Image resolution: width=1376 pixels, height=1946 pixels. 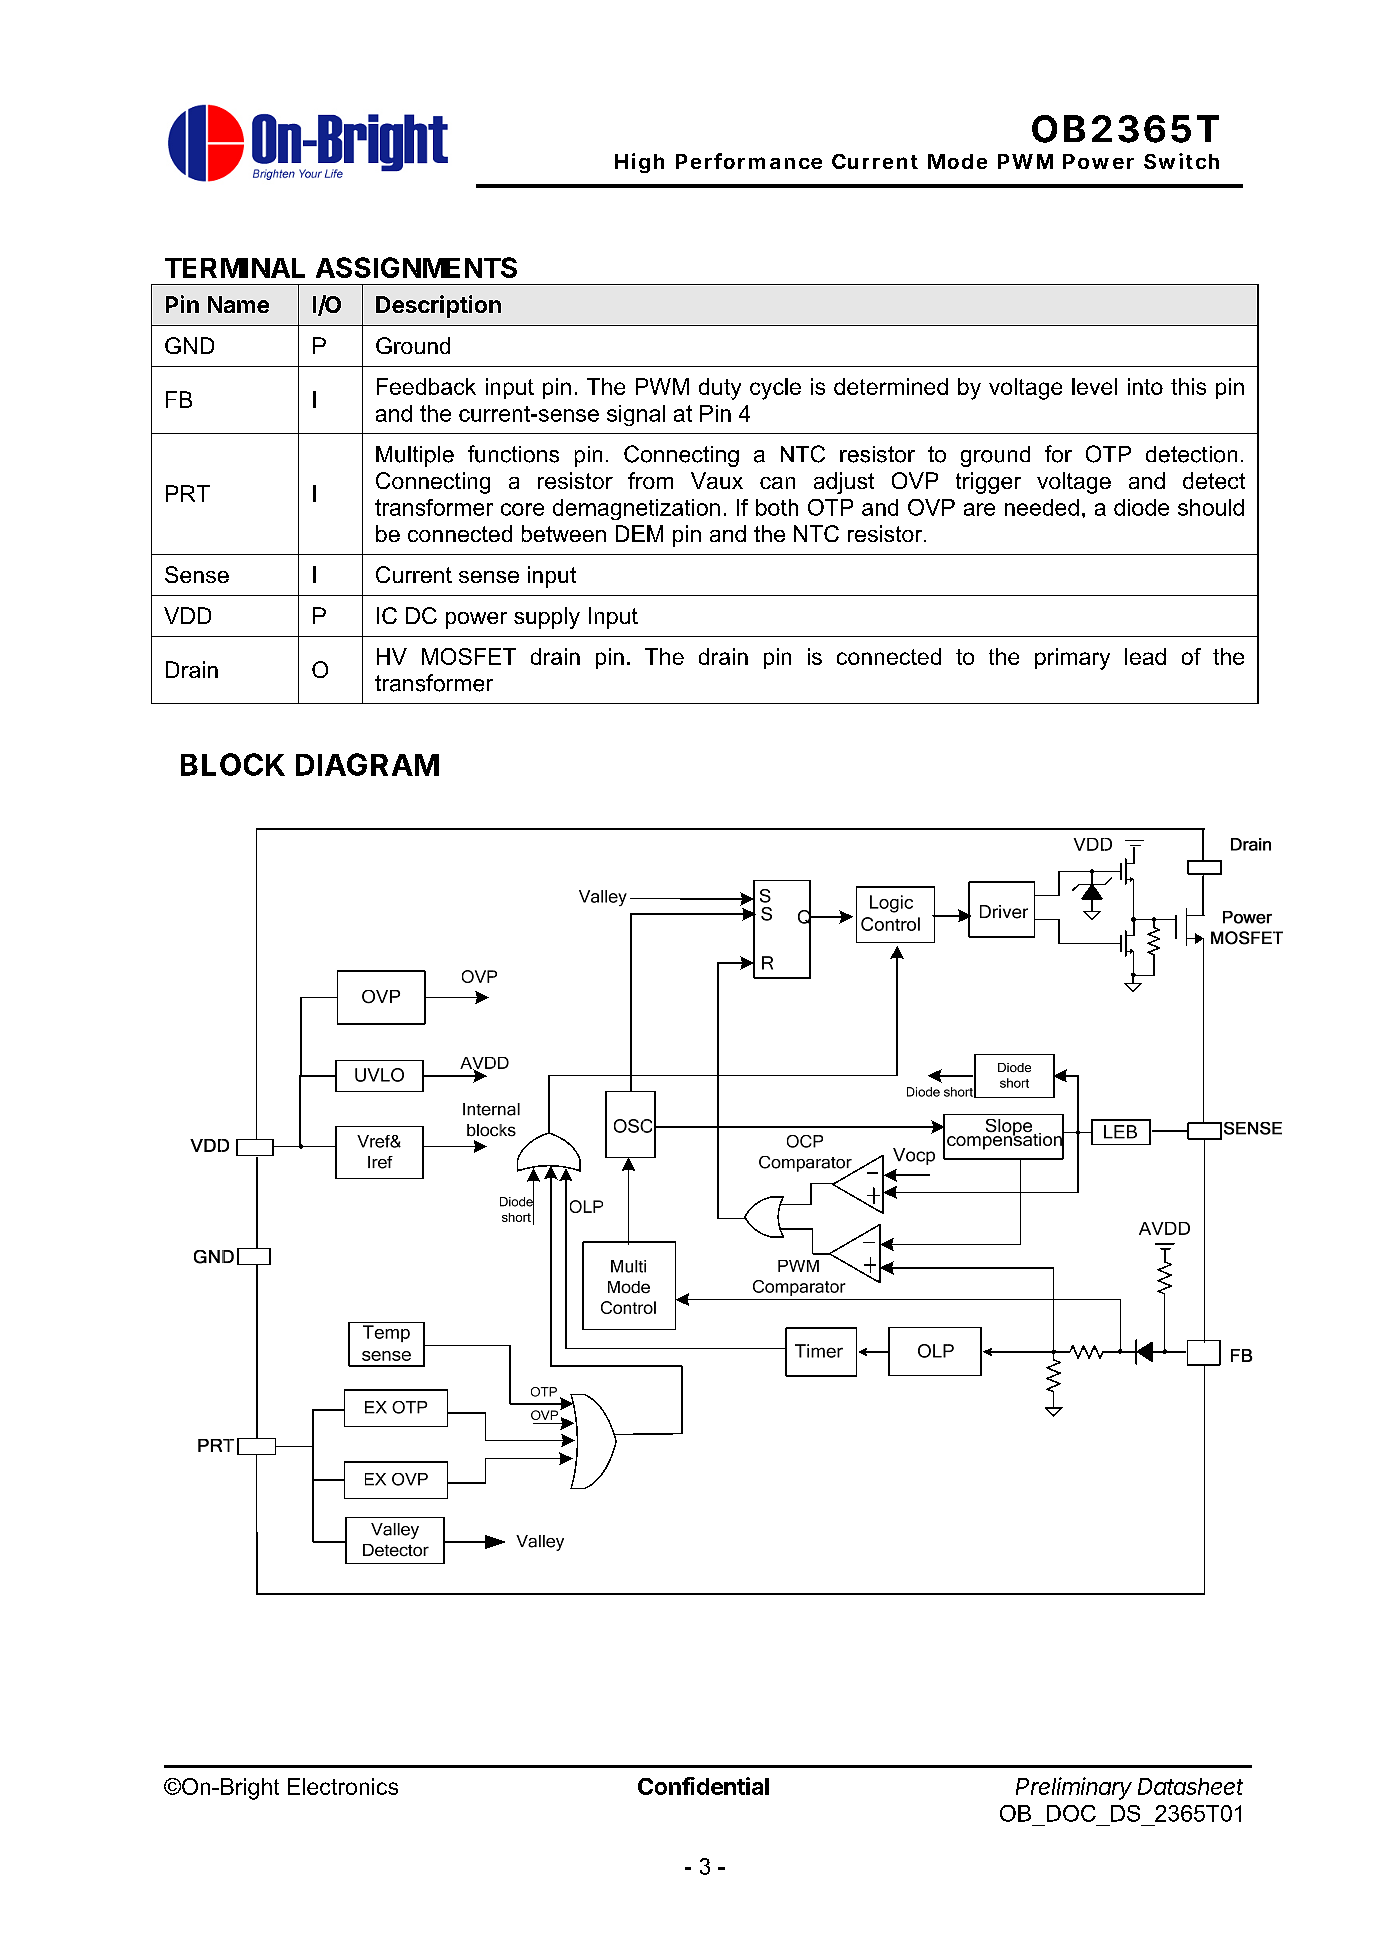 What do you see at coordinates (1042, 507) in the screenshot?
I see `needed` at bounding box center [1042, 507].
